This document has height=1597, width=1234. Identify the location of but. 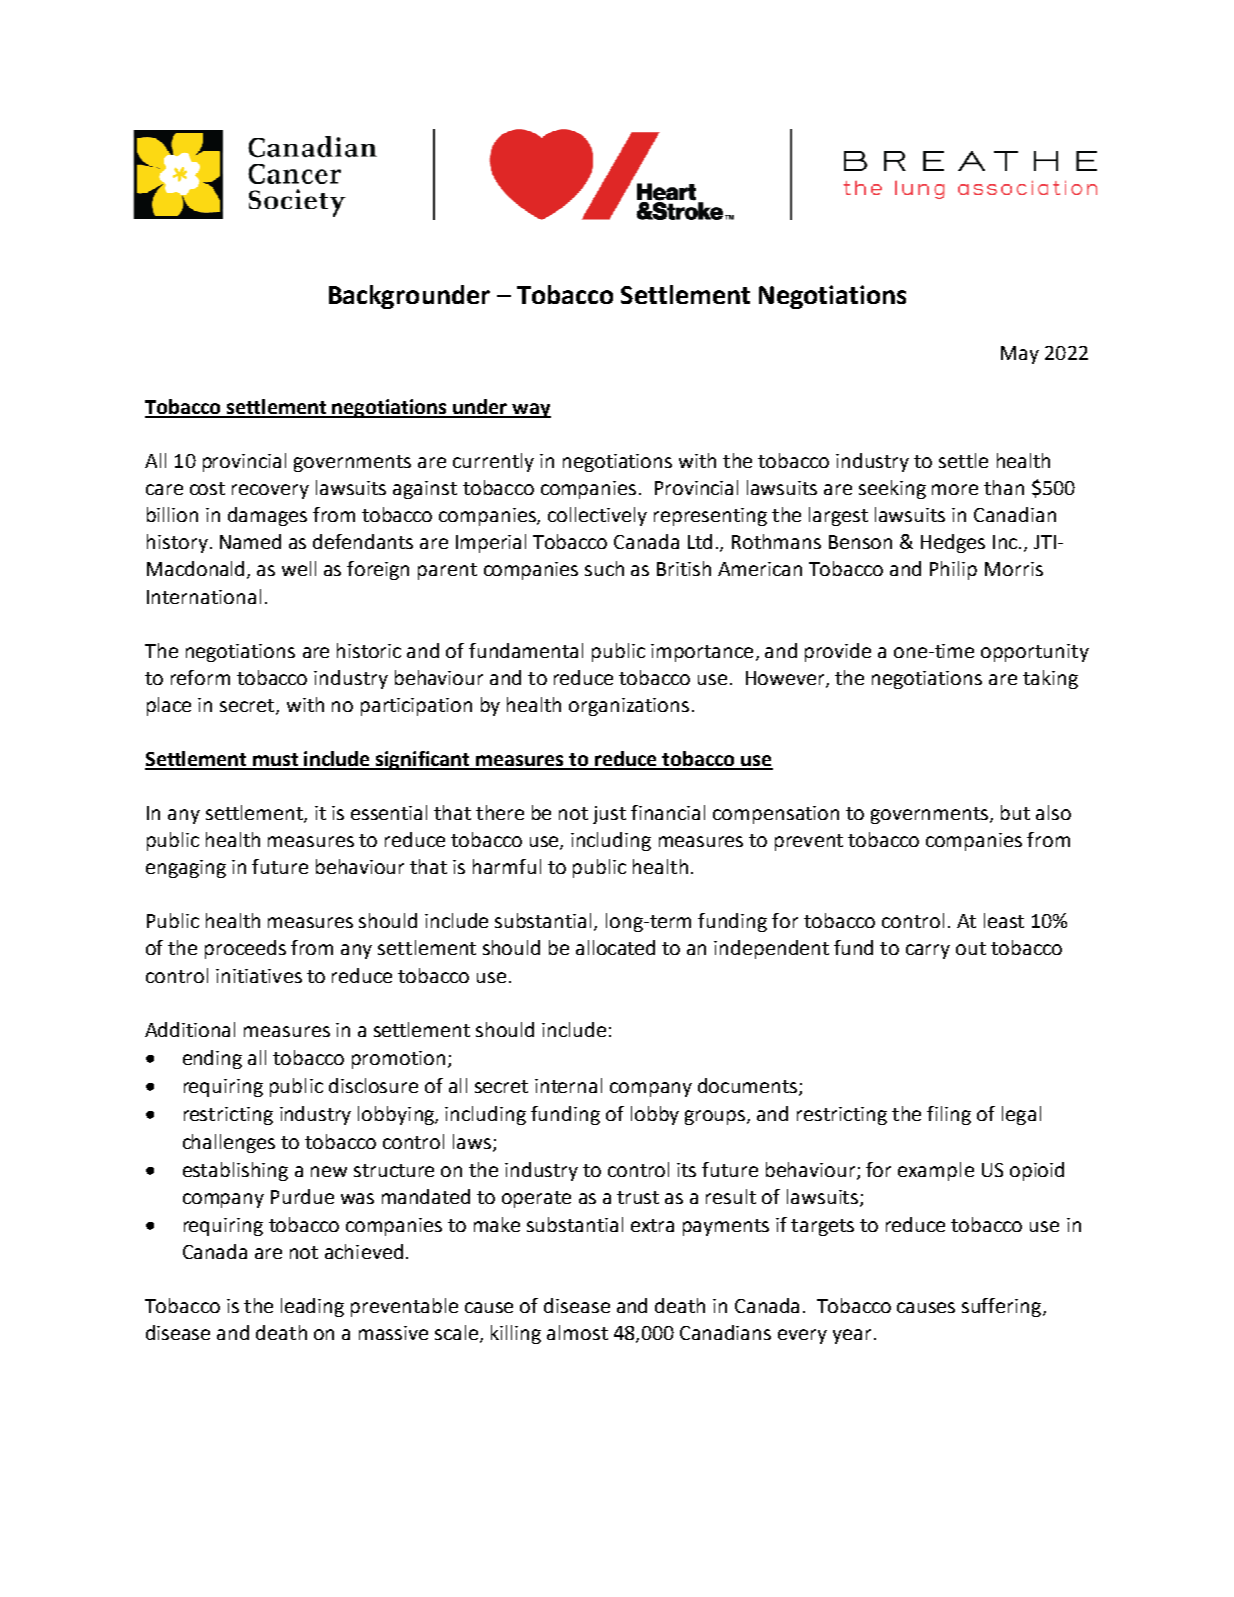
(1015, 812).
